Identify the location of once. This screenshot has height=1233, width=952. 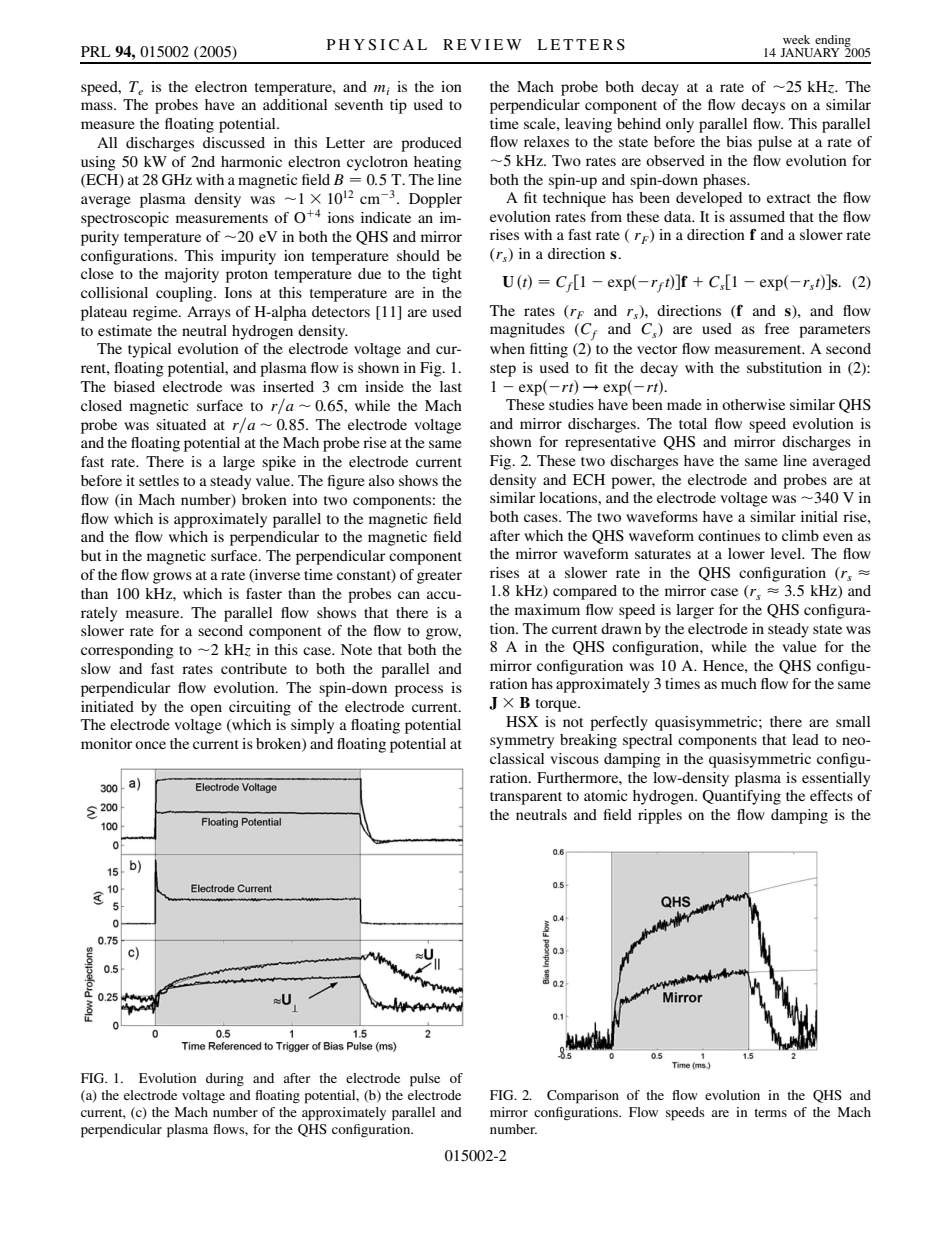
(150, 745).
